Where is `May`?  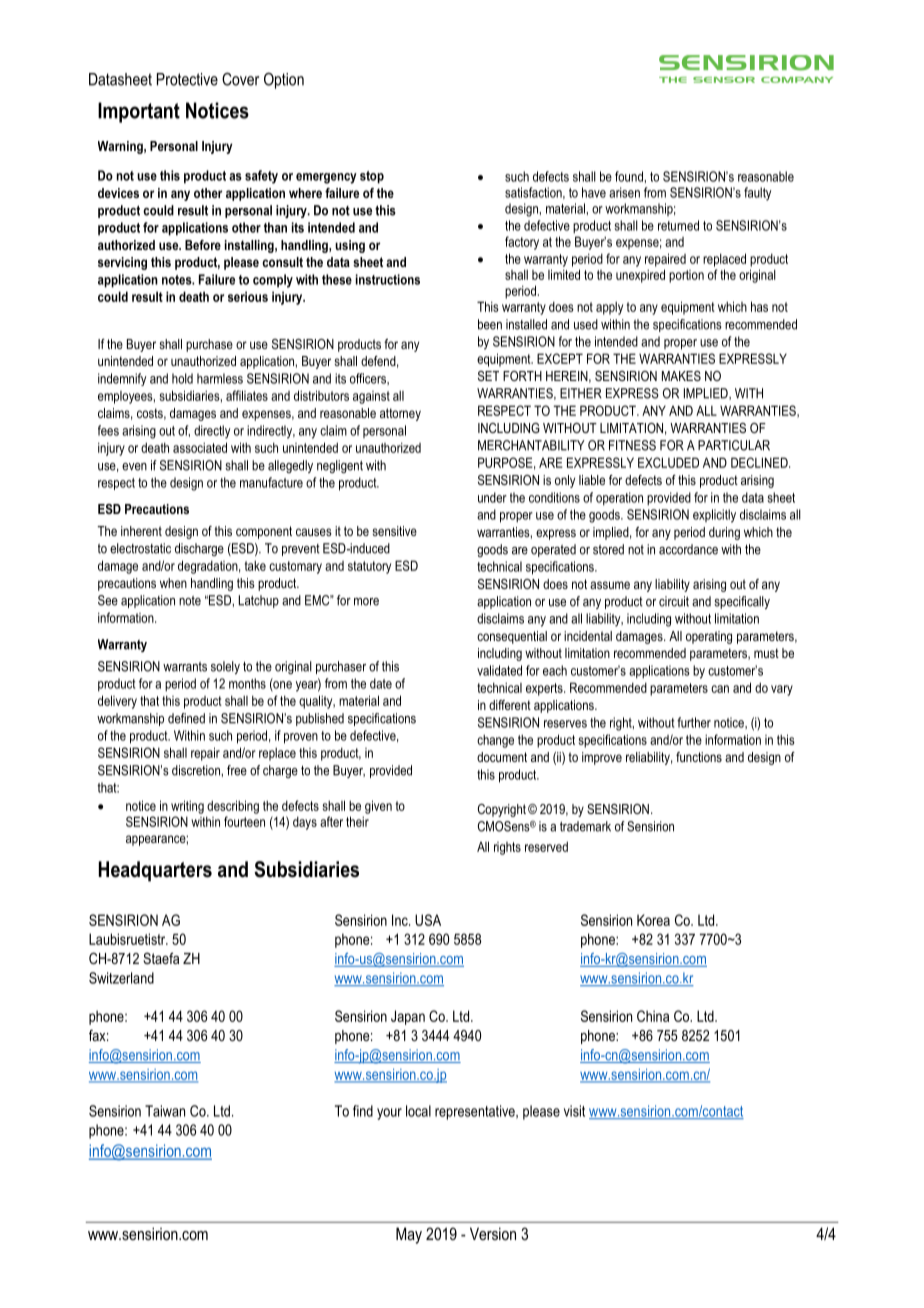 May is located at coordinates (409, 1235).
